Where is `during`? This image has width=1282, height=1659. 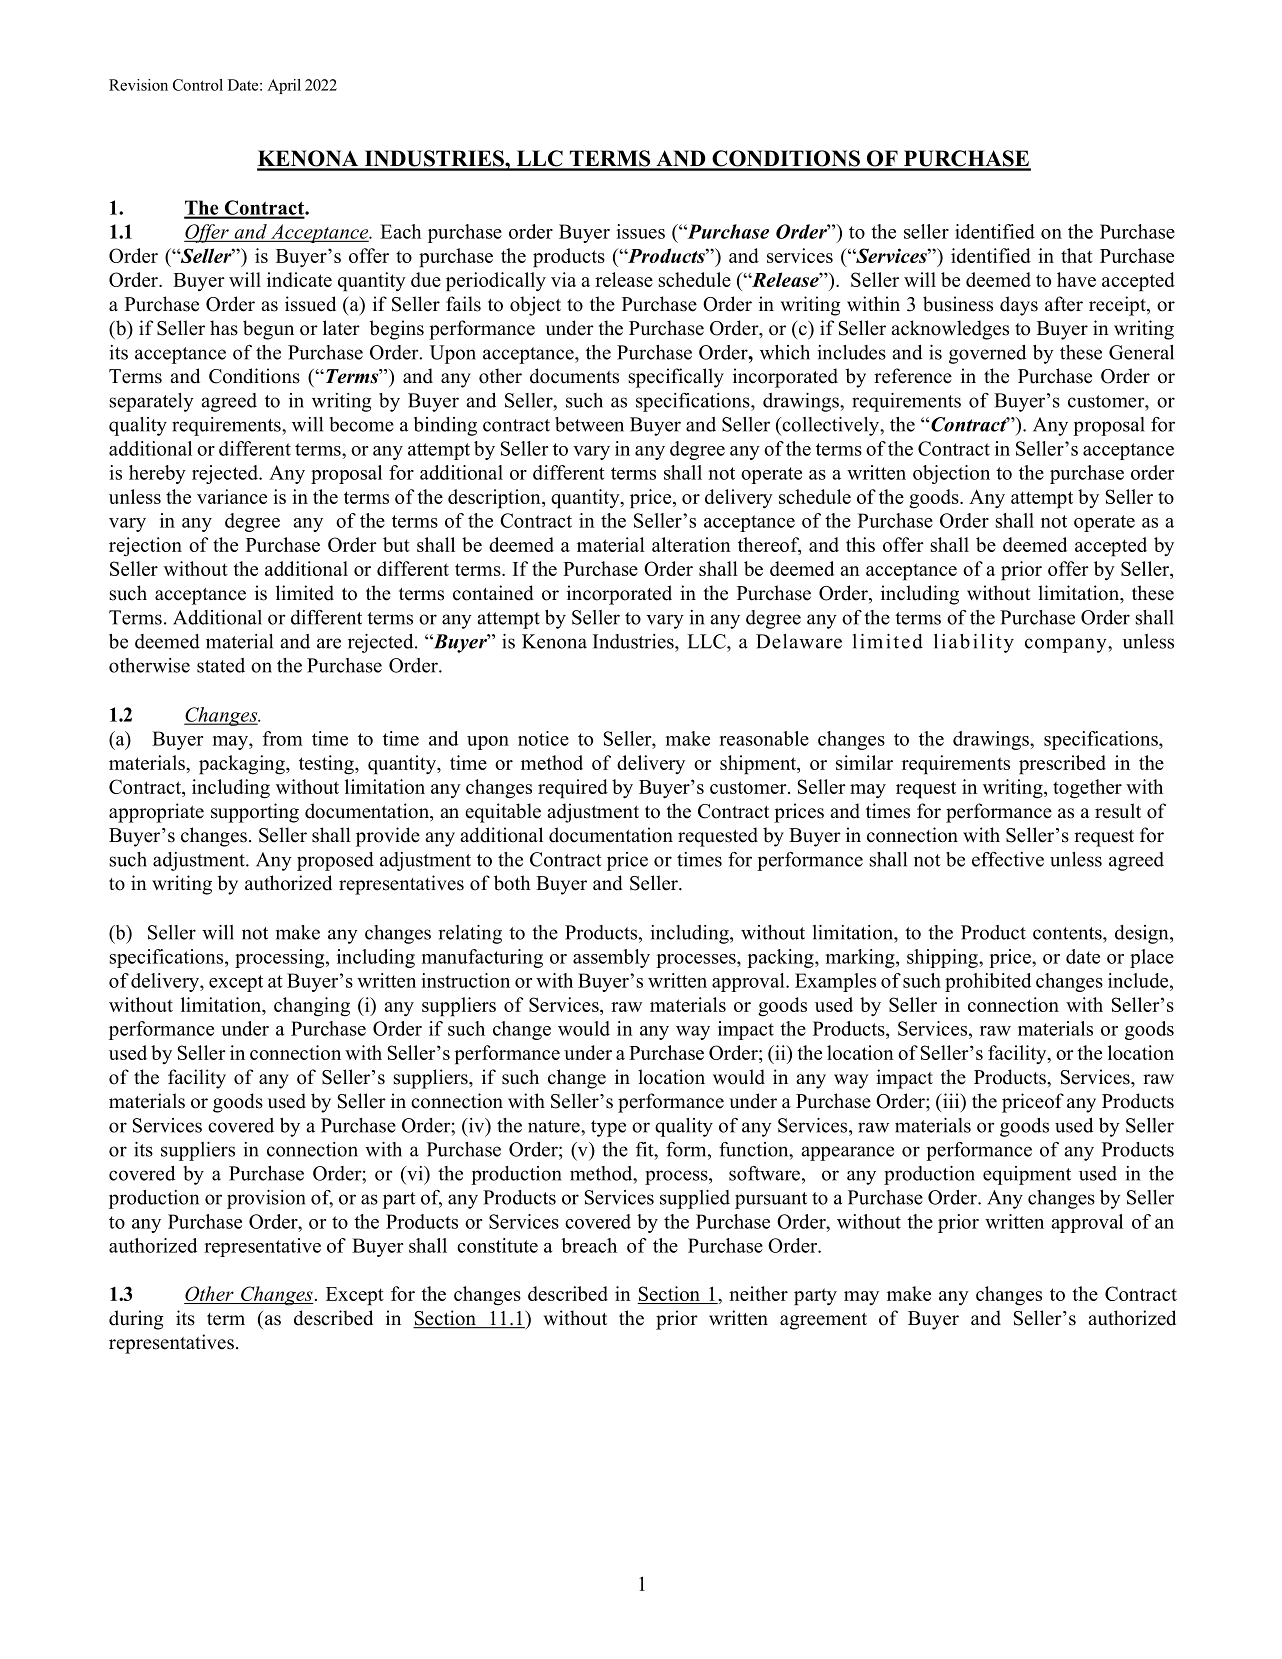
during is located at coordinates (136, 1320).
